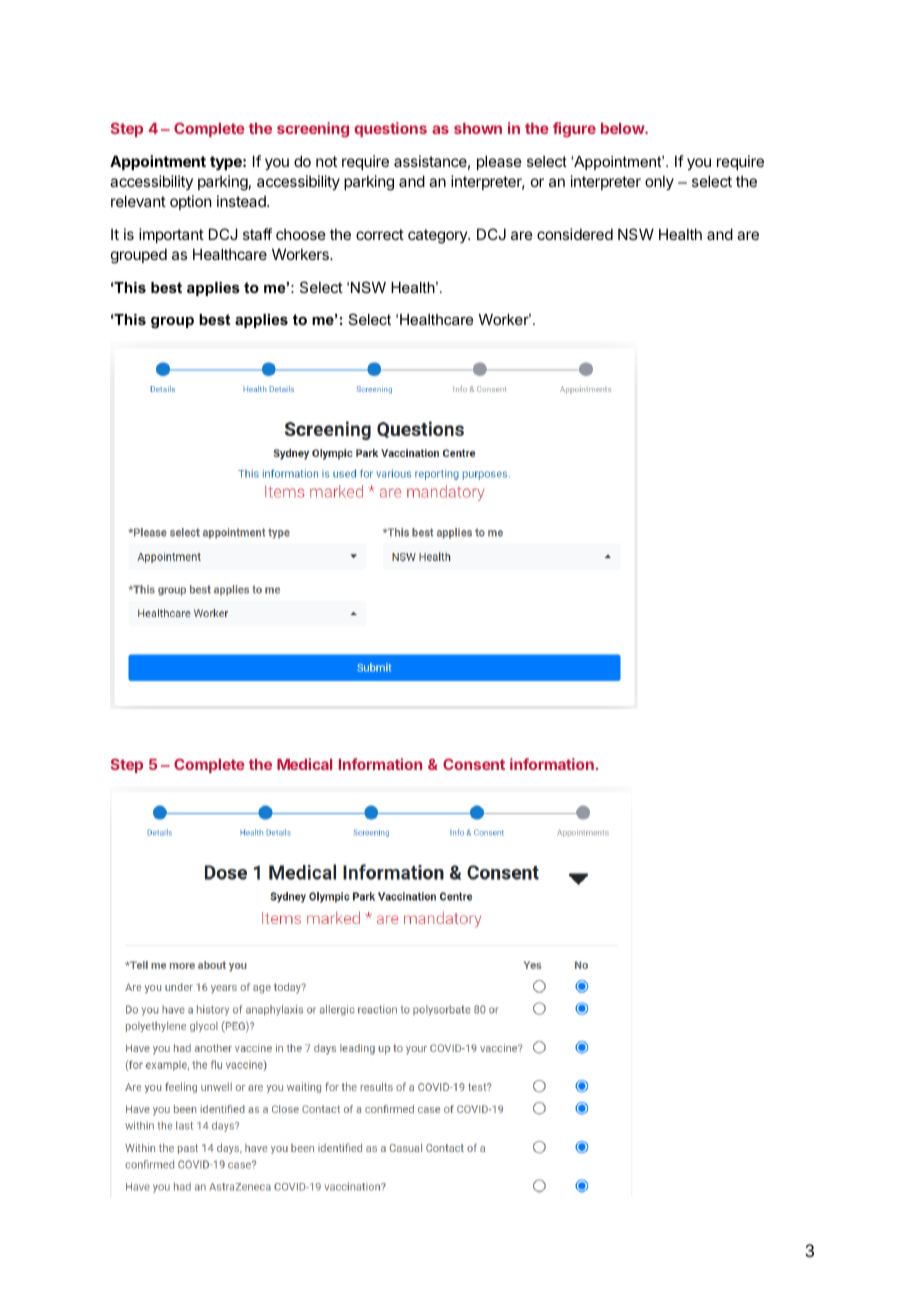  I want to click on relevant, so click(138, 201).
